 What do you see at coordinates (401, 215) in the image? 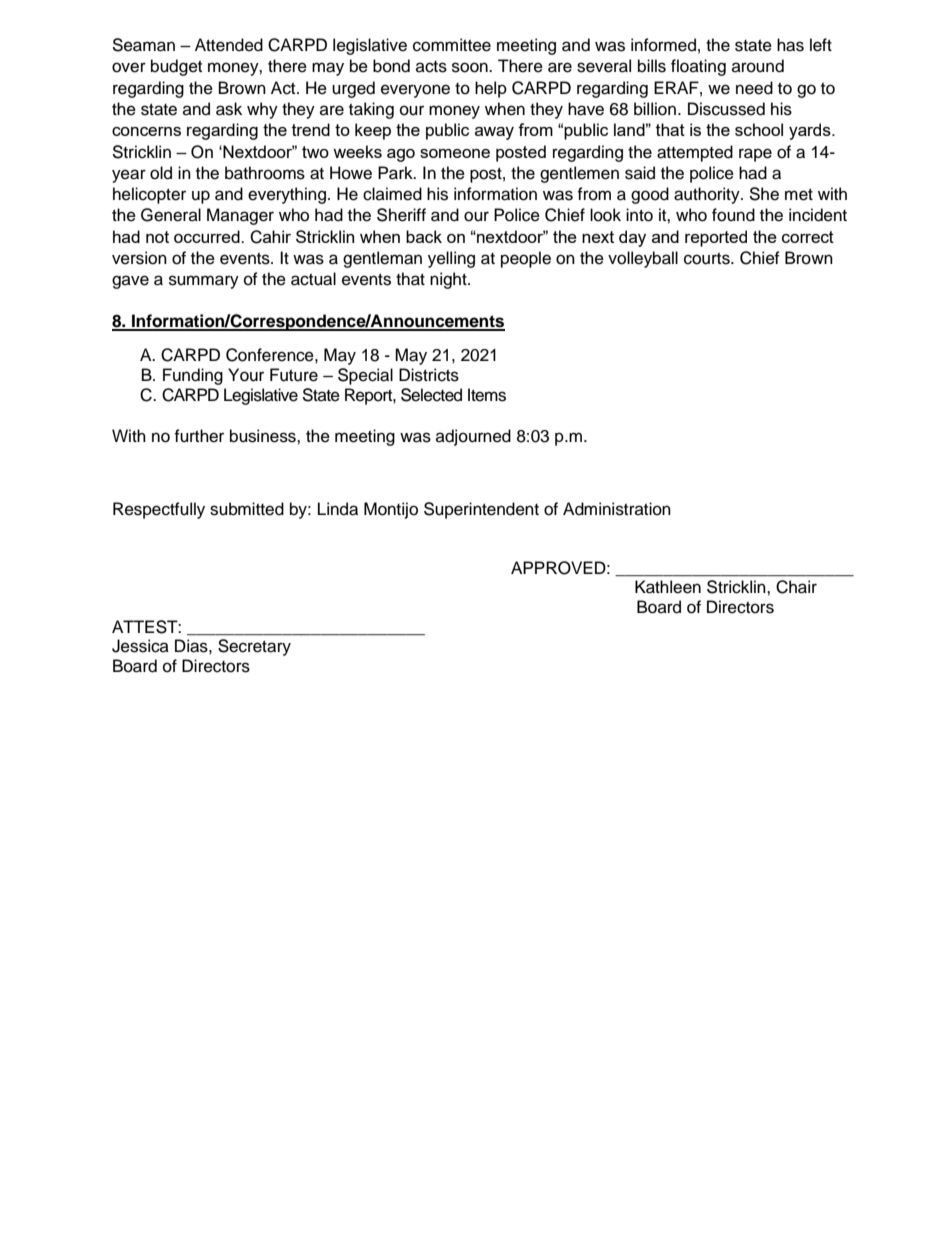
I see `Sheriff` at bounding box center [401, 215].
